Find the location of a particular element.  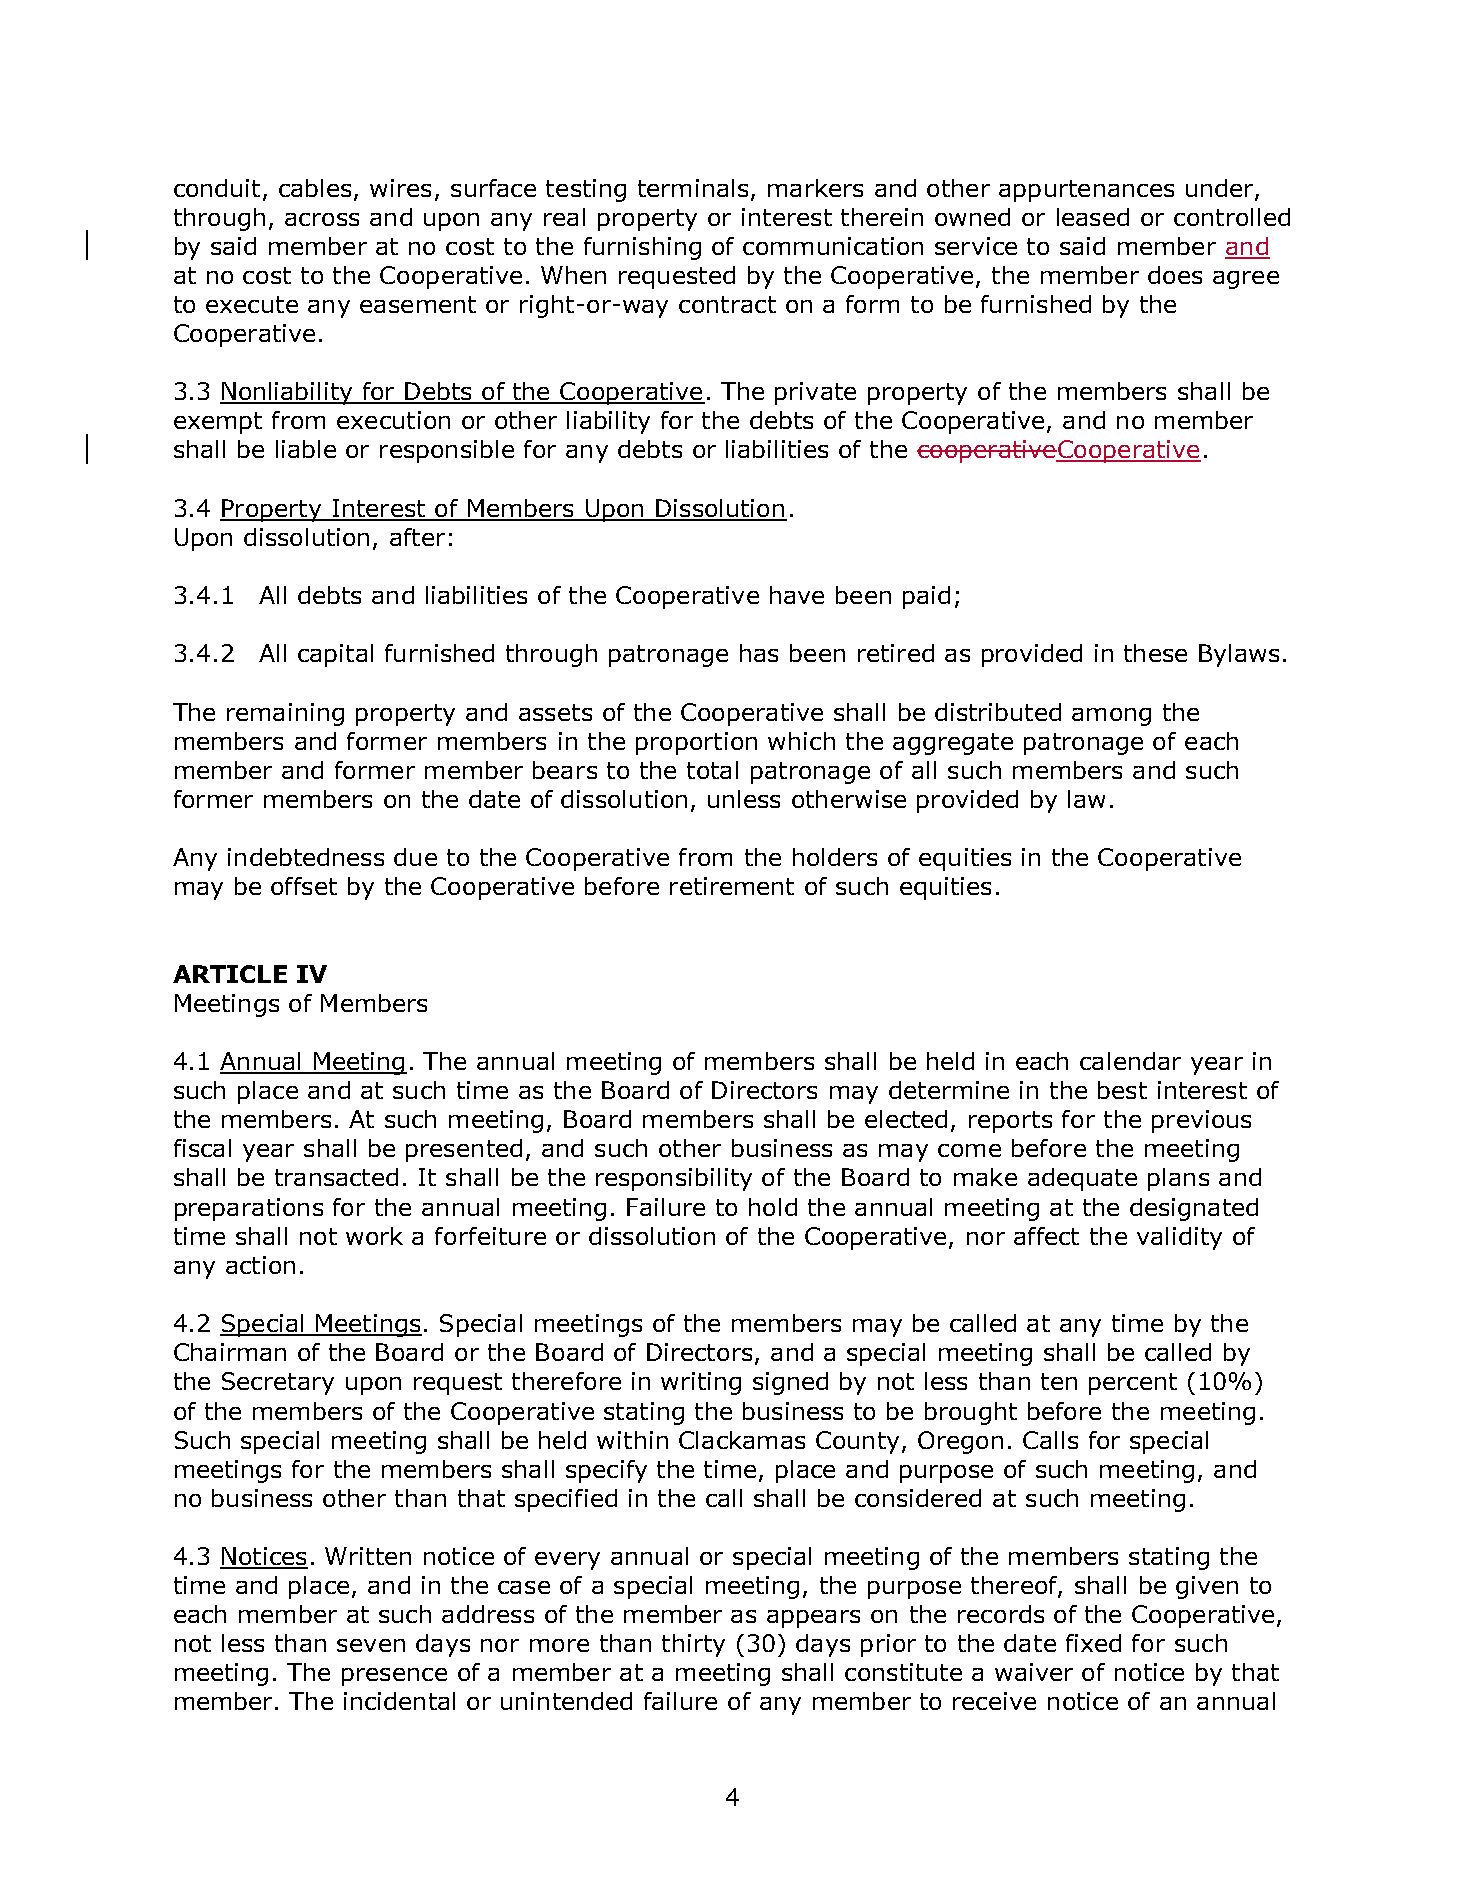

these is located at coordinates (1155, 653).
